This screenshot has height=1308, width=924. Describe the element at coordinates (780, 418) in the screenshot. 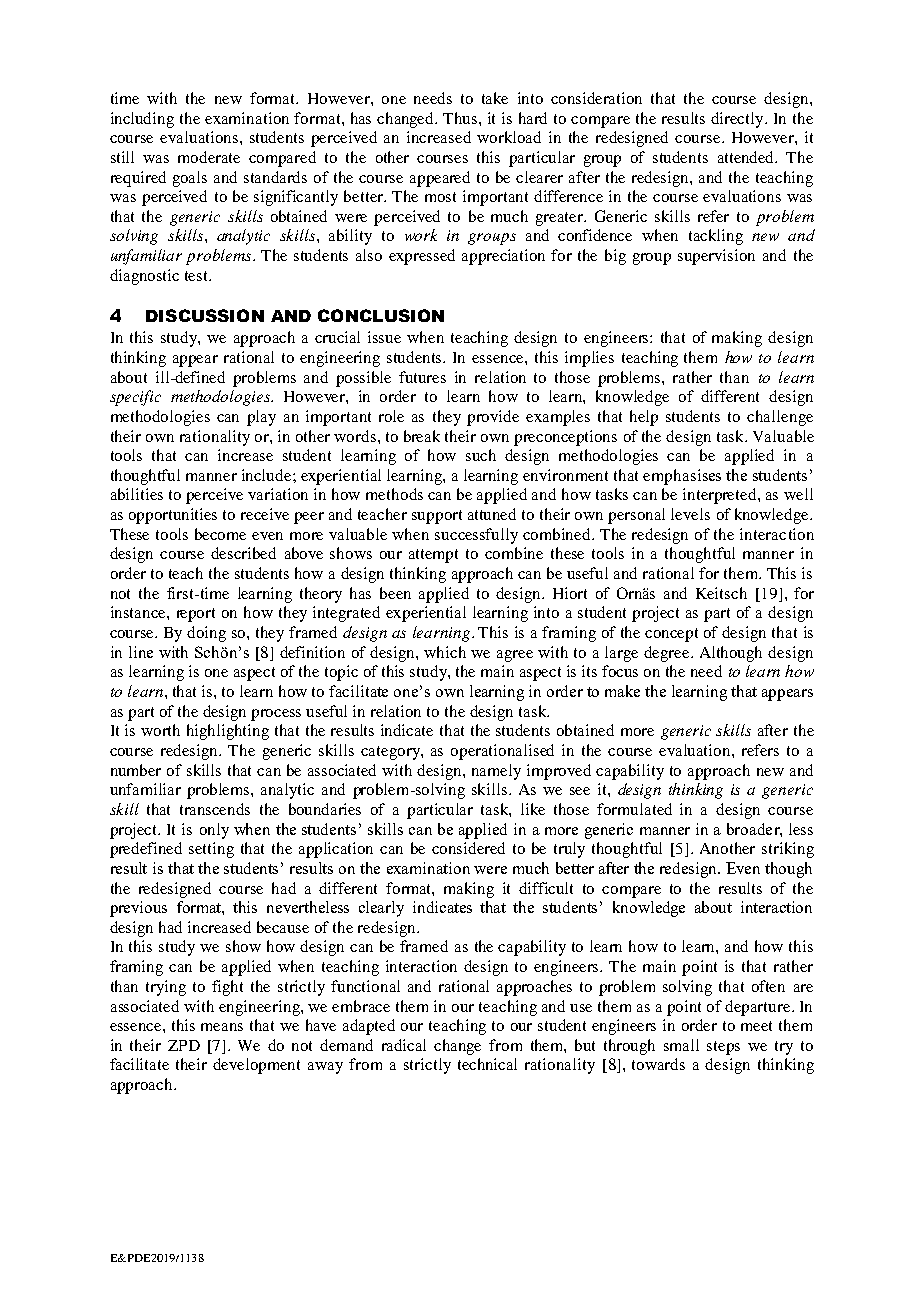

I see `challenge` at that location.
